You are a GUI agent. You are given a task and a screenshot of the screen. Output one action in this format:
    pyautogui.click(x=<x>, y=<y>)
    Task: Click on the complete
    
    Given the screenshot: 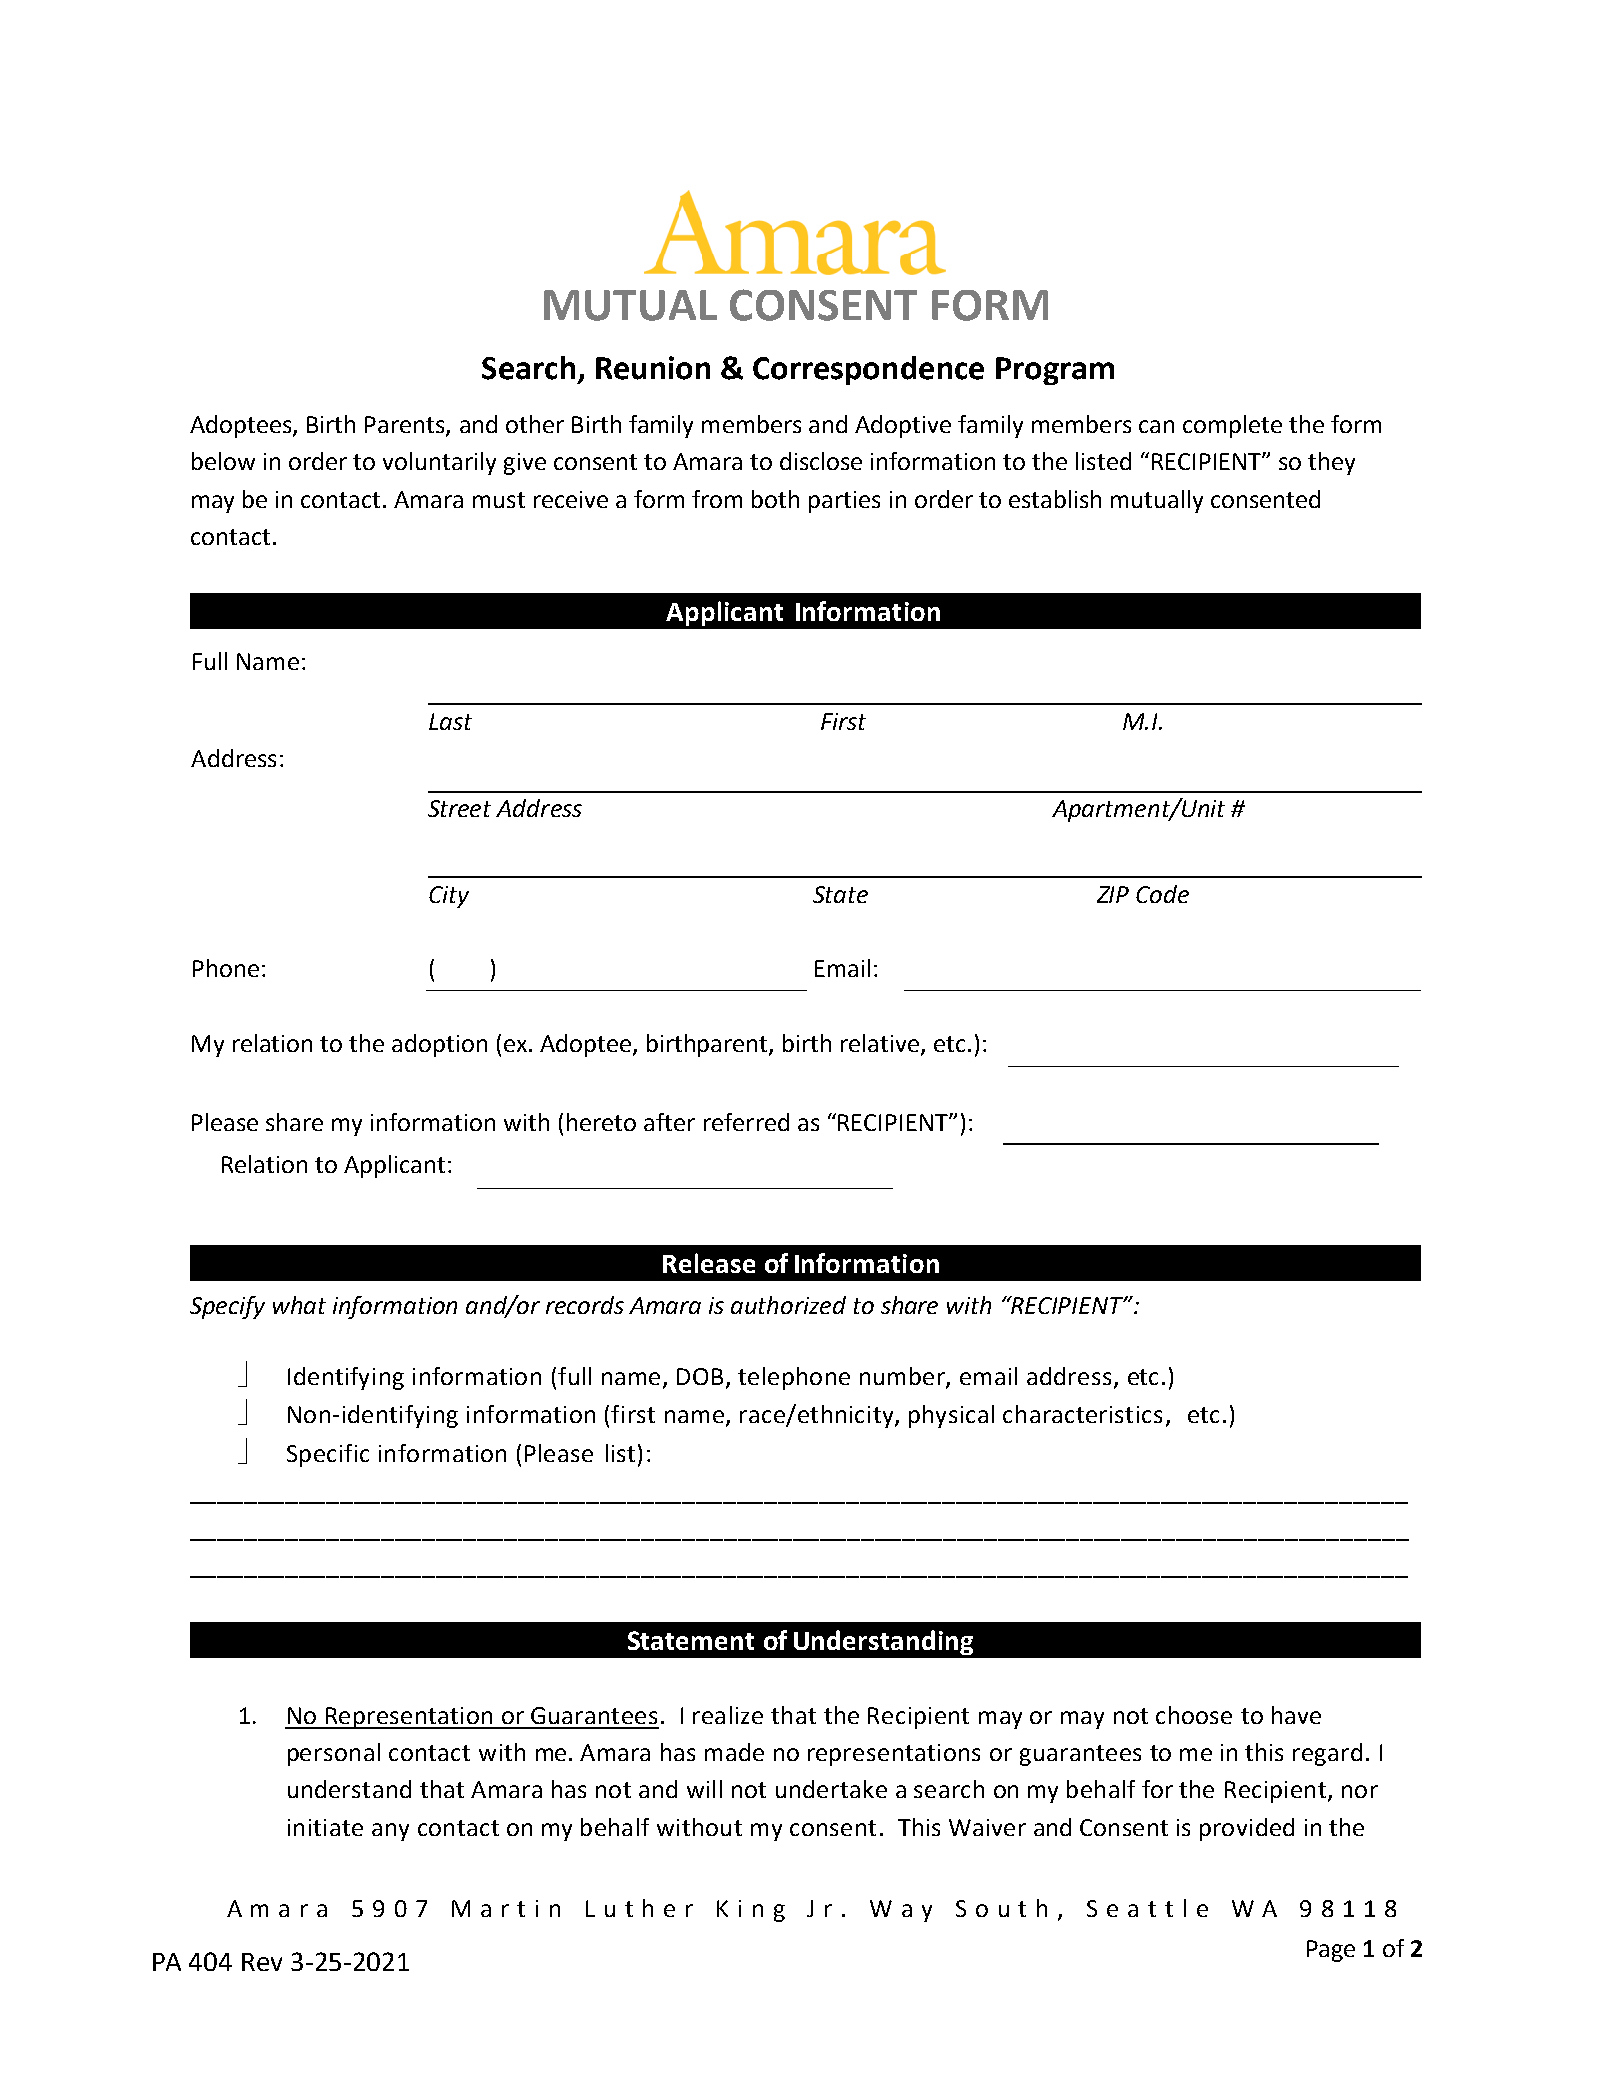 What is the action you would take?
    pyautogui.click(x=1232, y=426)
